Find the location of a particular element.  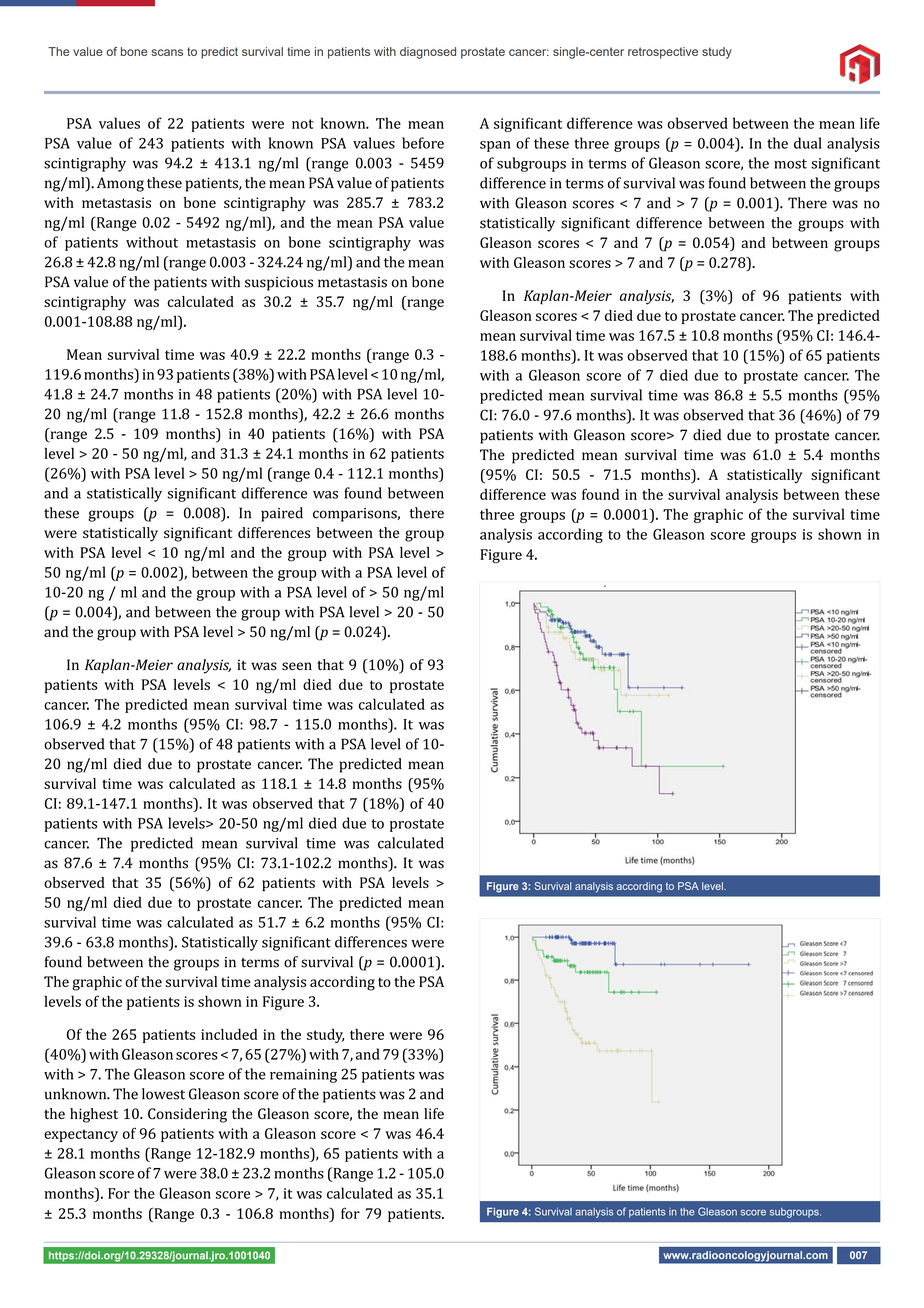

highest is located at coordinates (94, 1115).
